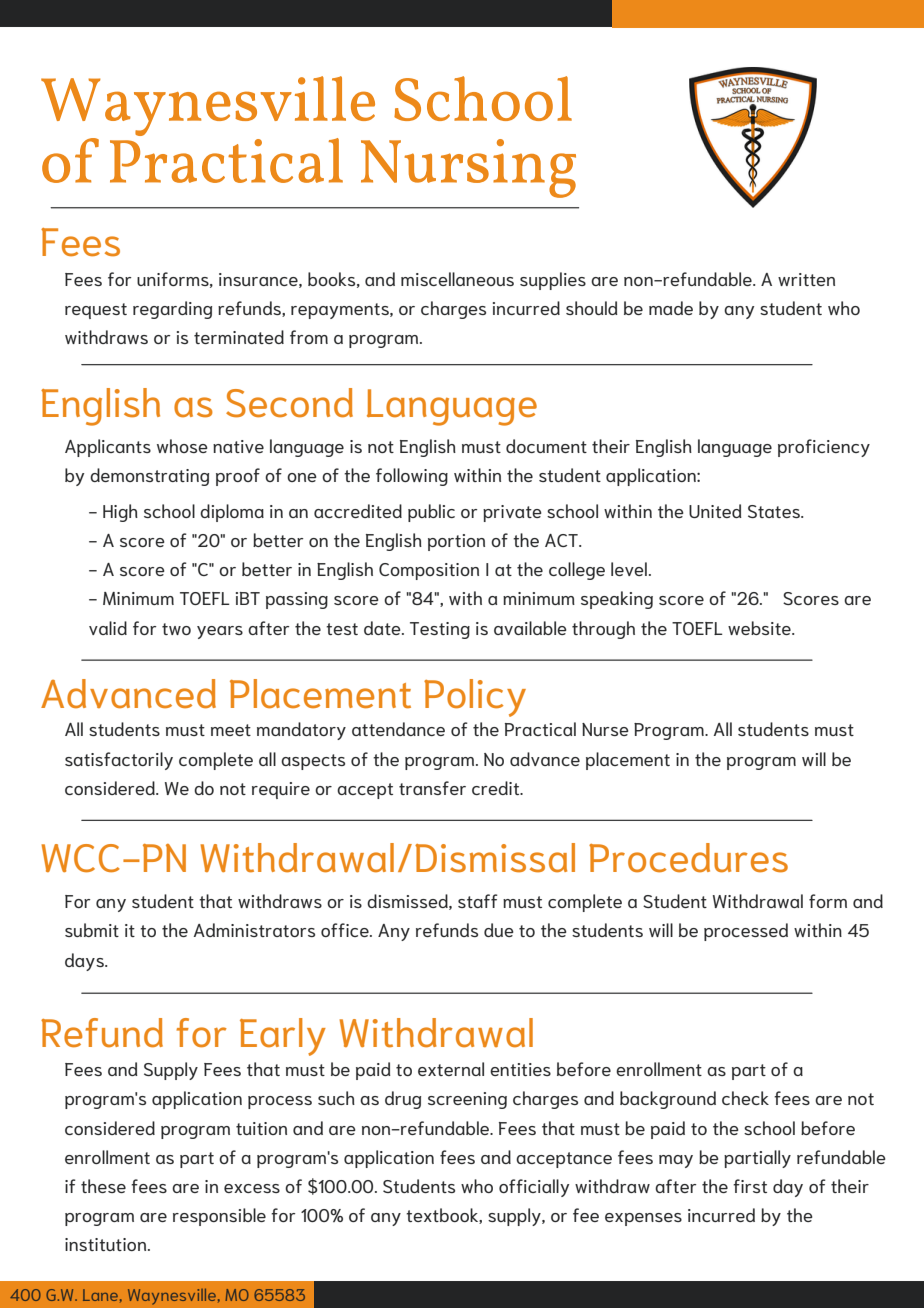 This screenshot has width=924, height=1308. What do you see at coordinates (85, 962) in the screenshot?
I see `days` at bounding box center [85, 962].
